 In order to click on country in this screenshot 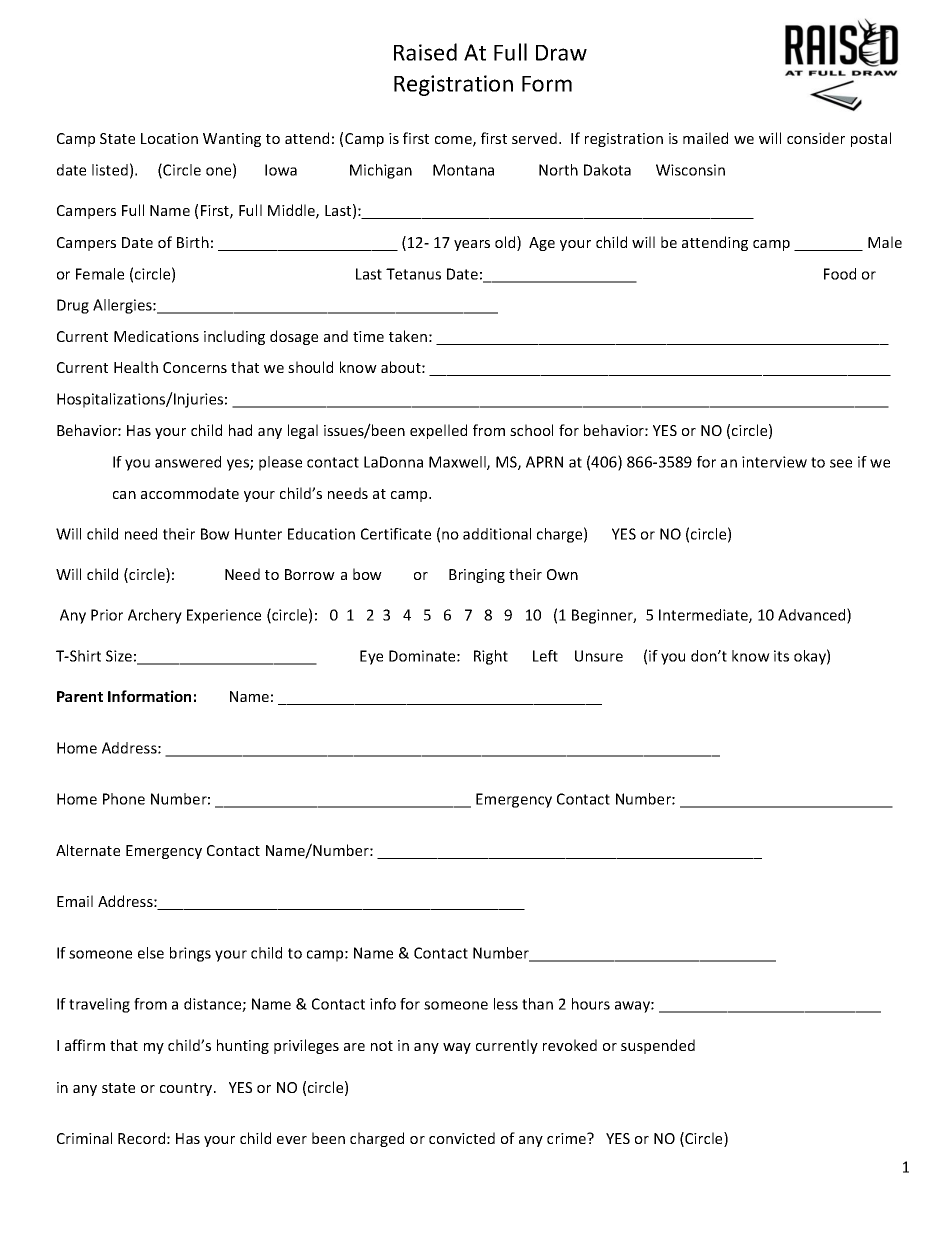, I will do `click(187, 1089)`.
